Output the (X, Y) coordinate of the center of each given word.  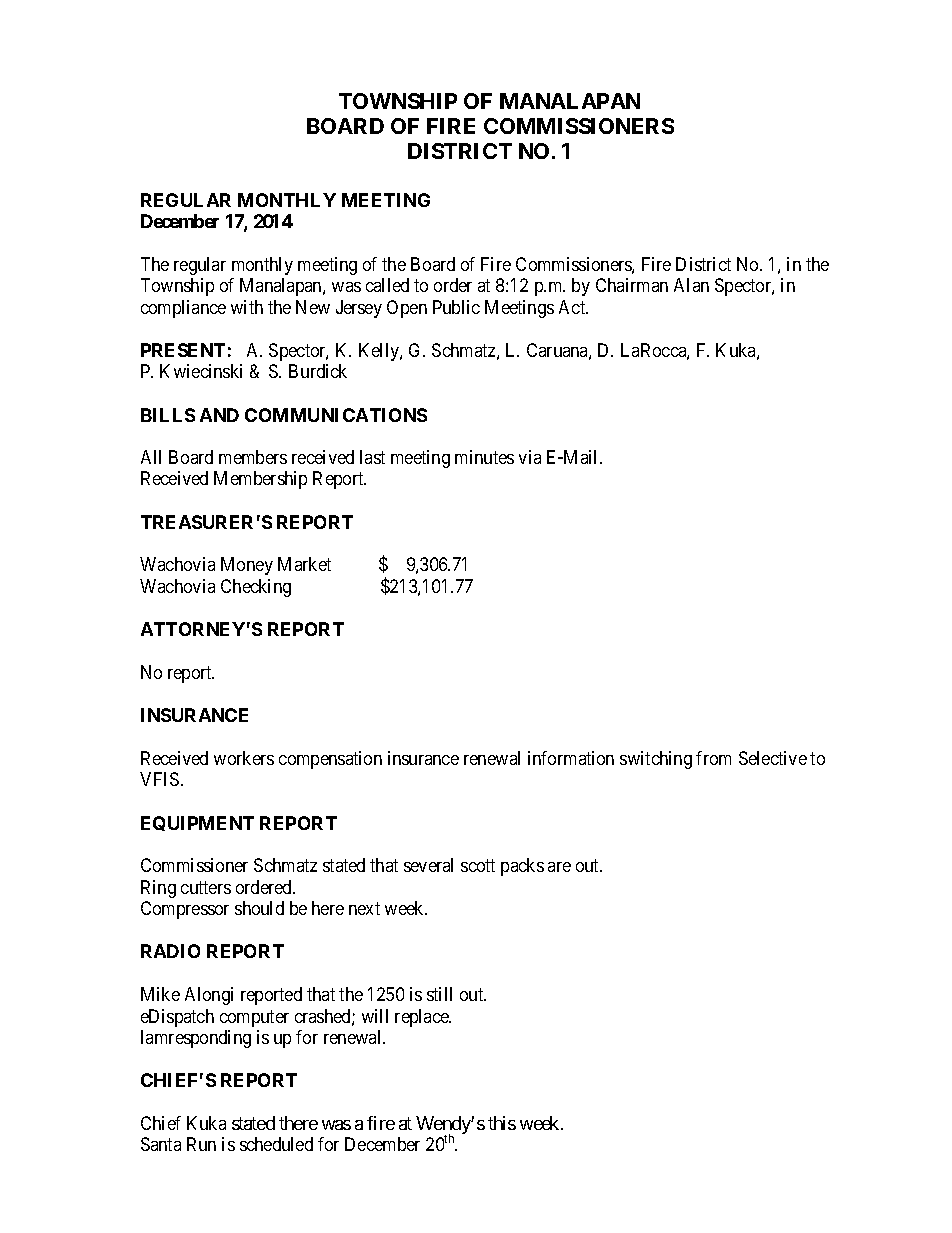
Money (247, 566)
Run (201, 1144)
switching (656, 760)
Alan (691, 285)
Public (456, 307)
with (247, 307)
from (713, 758)
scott (478, 865)
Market (304, 564)
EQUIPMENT (197, 823)
